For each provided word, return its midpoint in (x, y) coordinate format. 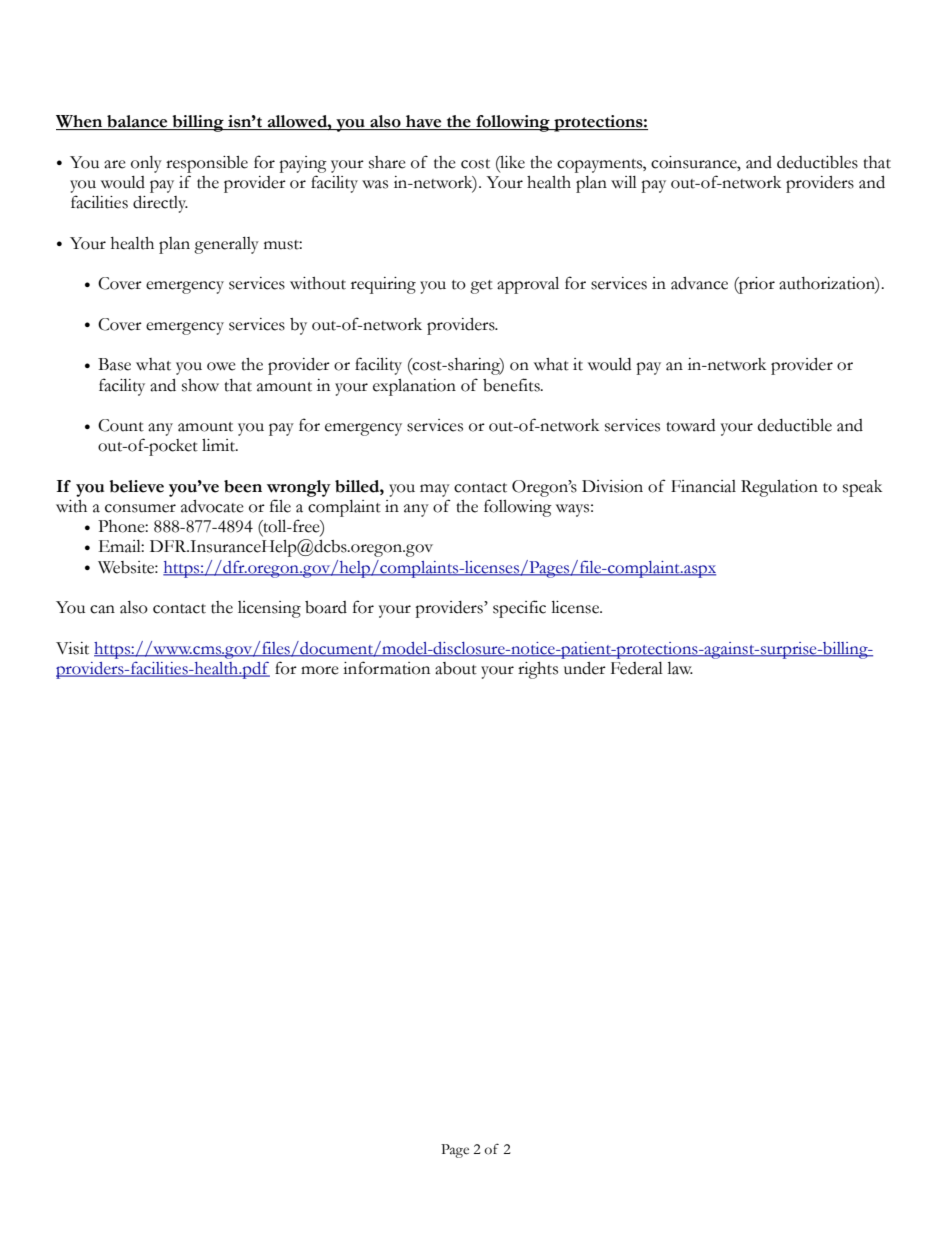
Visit (72, 648)
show (200, 385)
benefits (512, 385)
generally (226, 245)
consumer (140, 508)
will (624, 182)
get (481, 287)
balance (137, 122)
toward (690, 425)
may (435, 490)
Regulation (779, 488)
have (424, 122)
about (456, 668)
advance (699, 283)
